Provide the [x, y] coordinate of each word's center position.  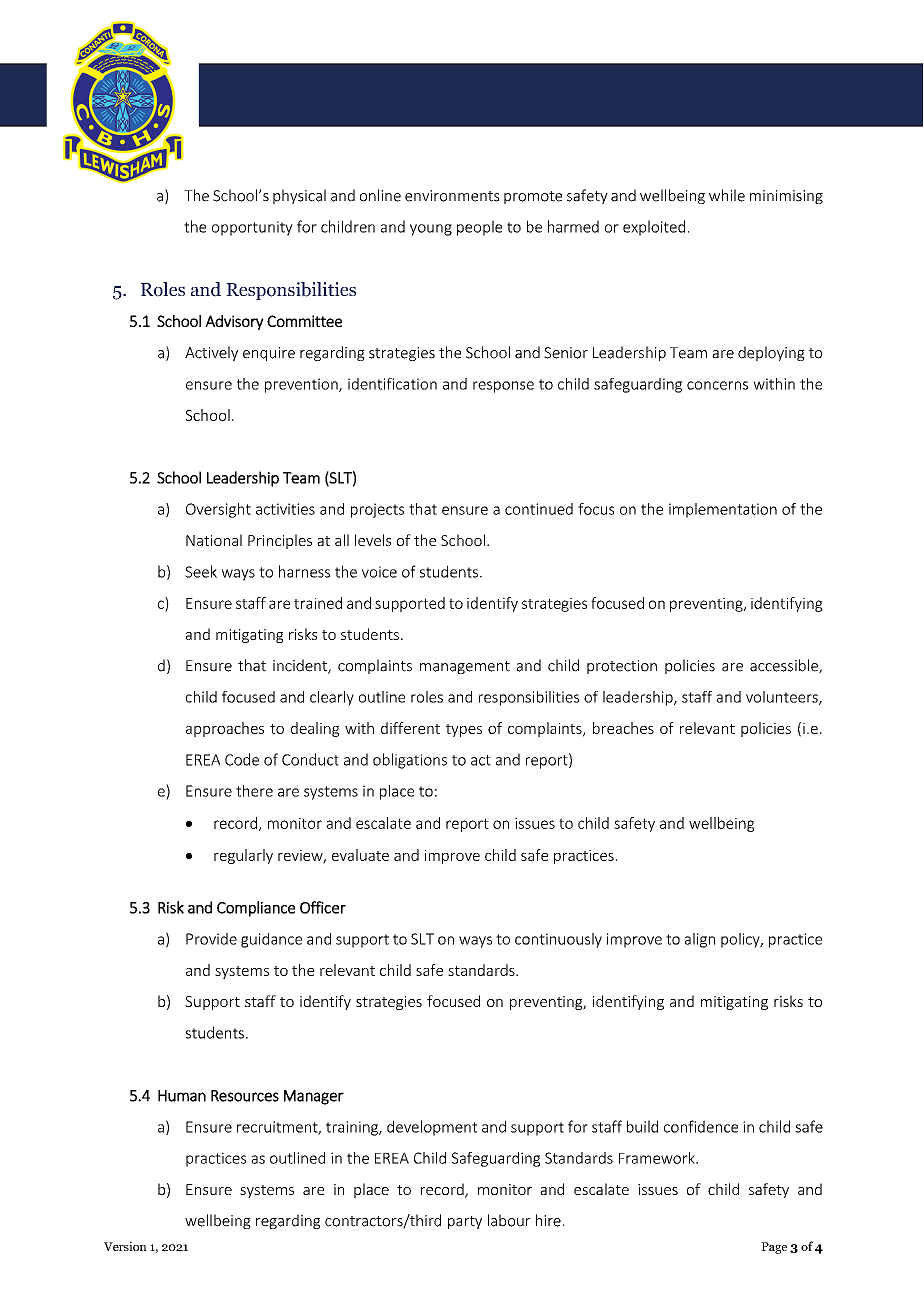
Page [774, 1248]
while [727, 195]
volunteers [783, 698]
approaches [225, 729]
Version [125, 1246]
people [479, 228]
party [465, 1222]
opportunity [252, 228]
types [464, 730]
